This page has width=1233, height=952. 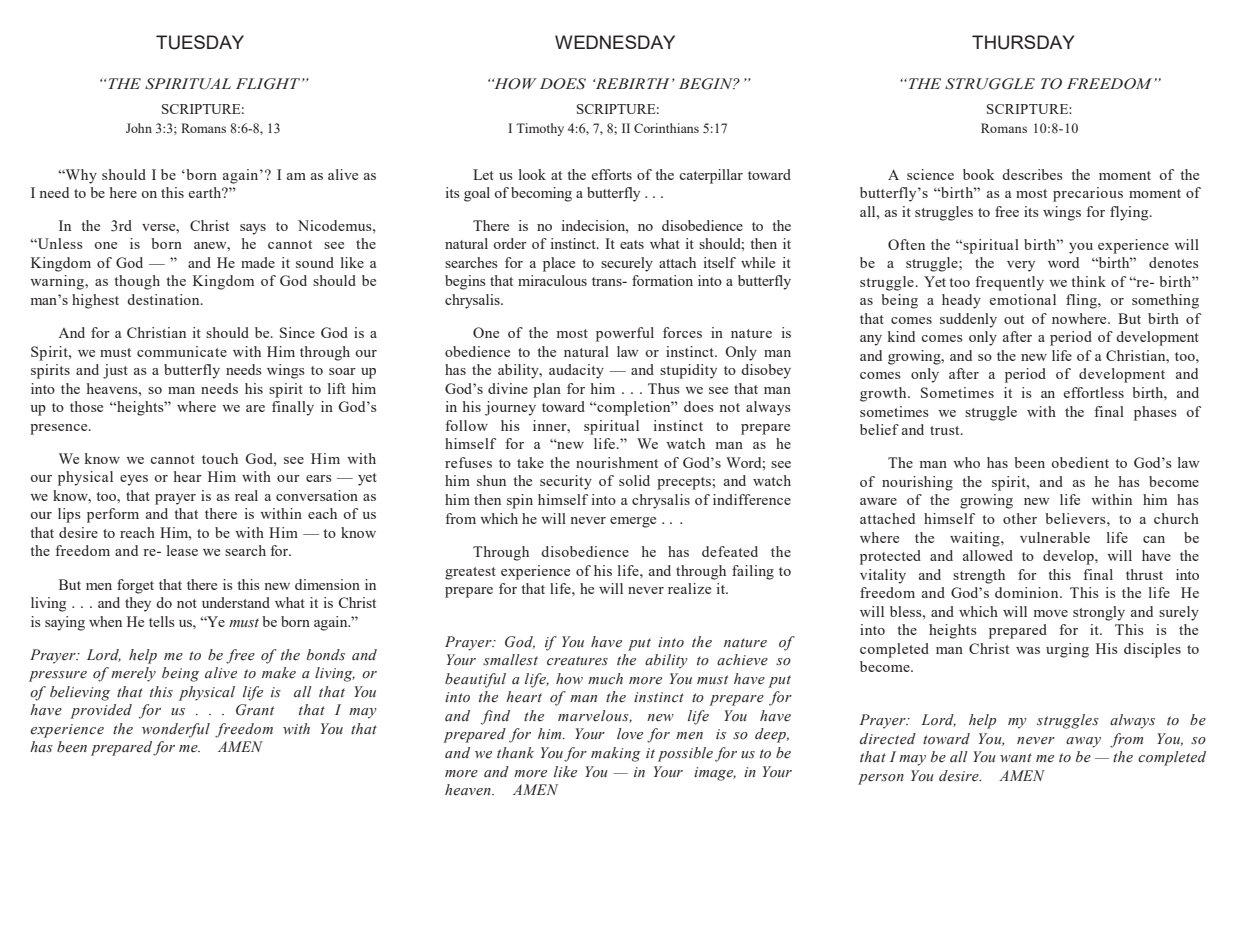 I want to click on WEDNESDAY, so click(x=615, y=42).
